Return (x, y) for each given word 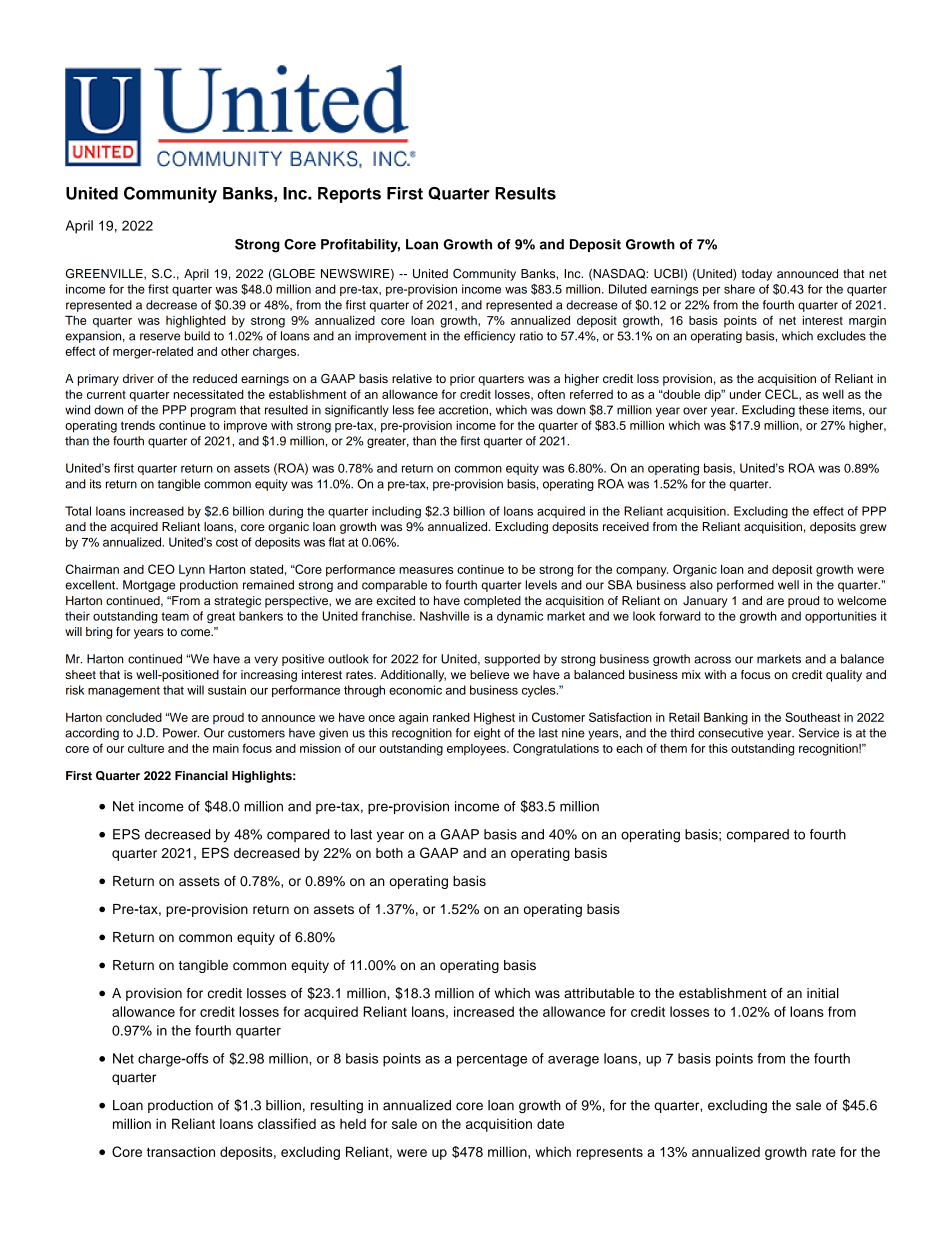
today (757, 275)
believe (489, 674)
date (550, 1123)
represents (610, 1154)
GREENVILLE (105, 274)
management (124, 692)
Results (525, 193)
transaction (181, 1151)
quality (844, 676)
